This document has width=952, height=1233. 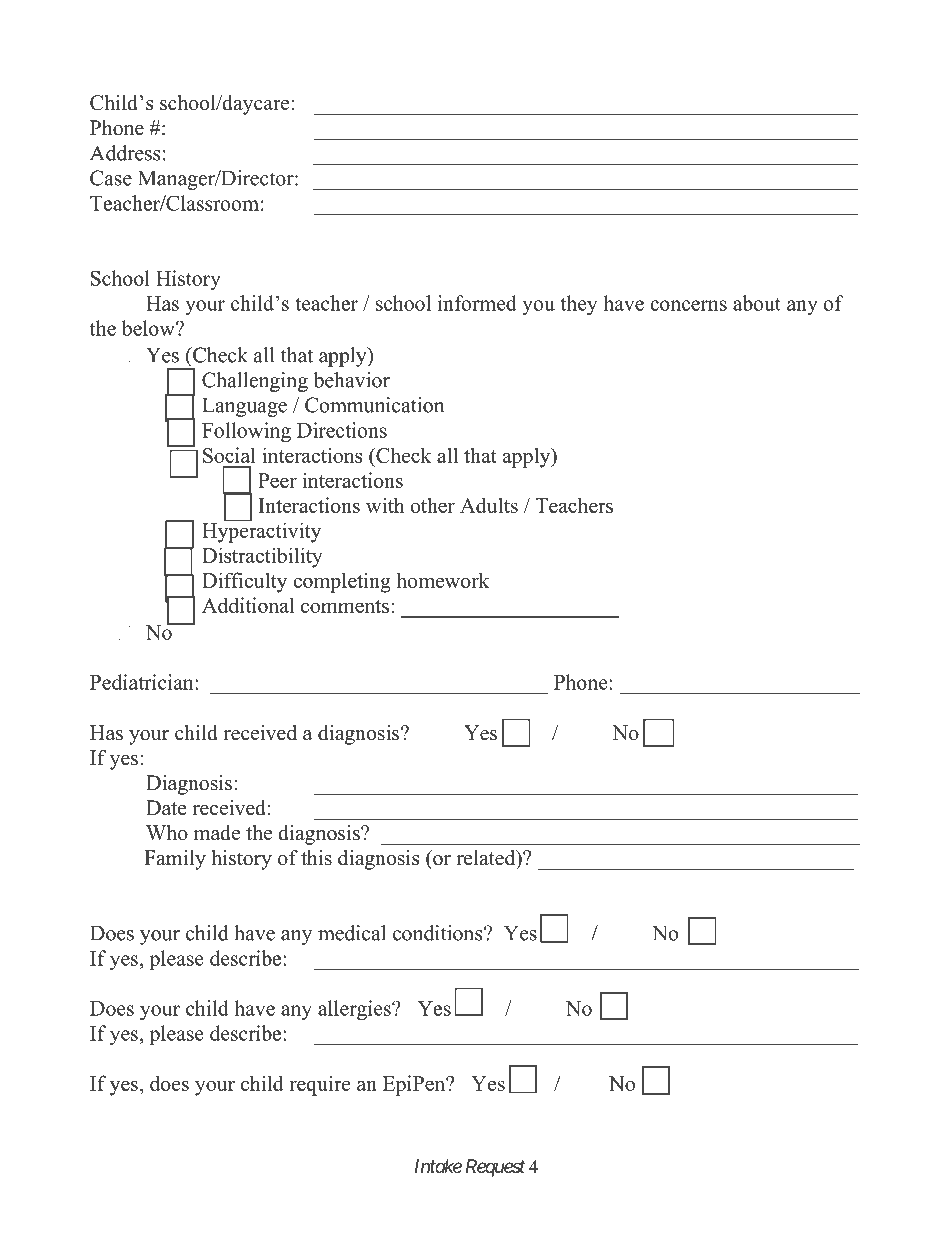 What do you see at coordinates (439, 933) in the document?
I see `conditions` at bounding box center [439, 933].
